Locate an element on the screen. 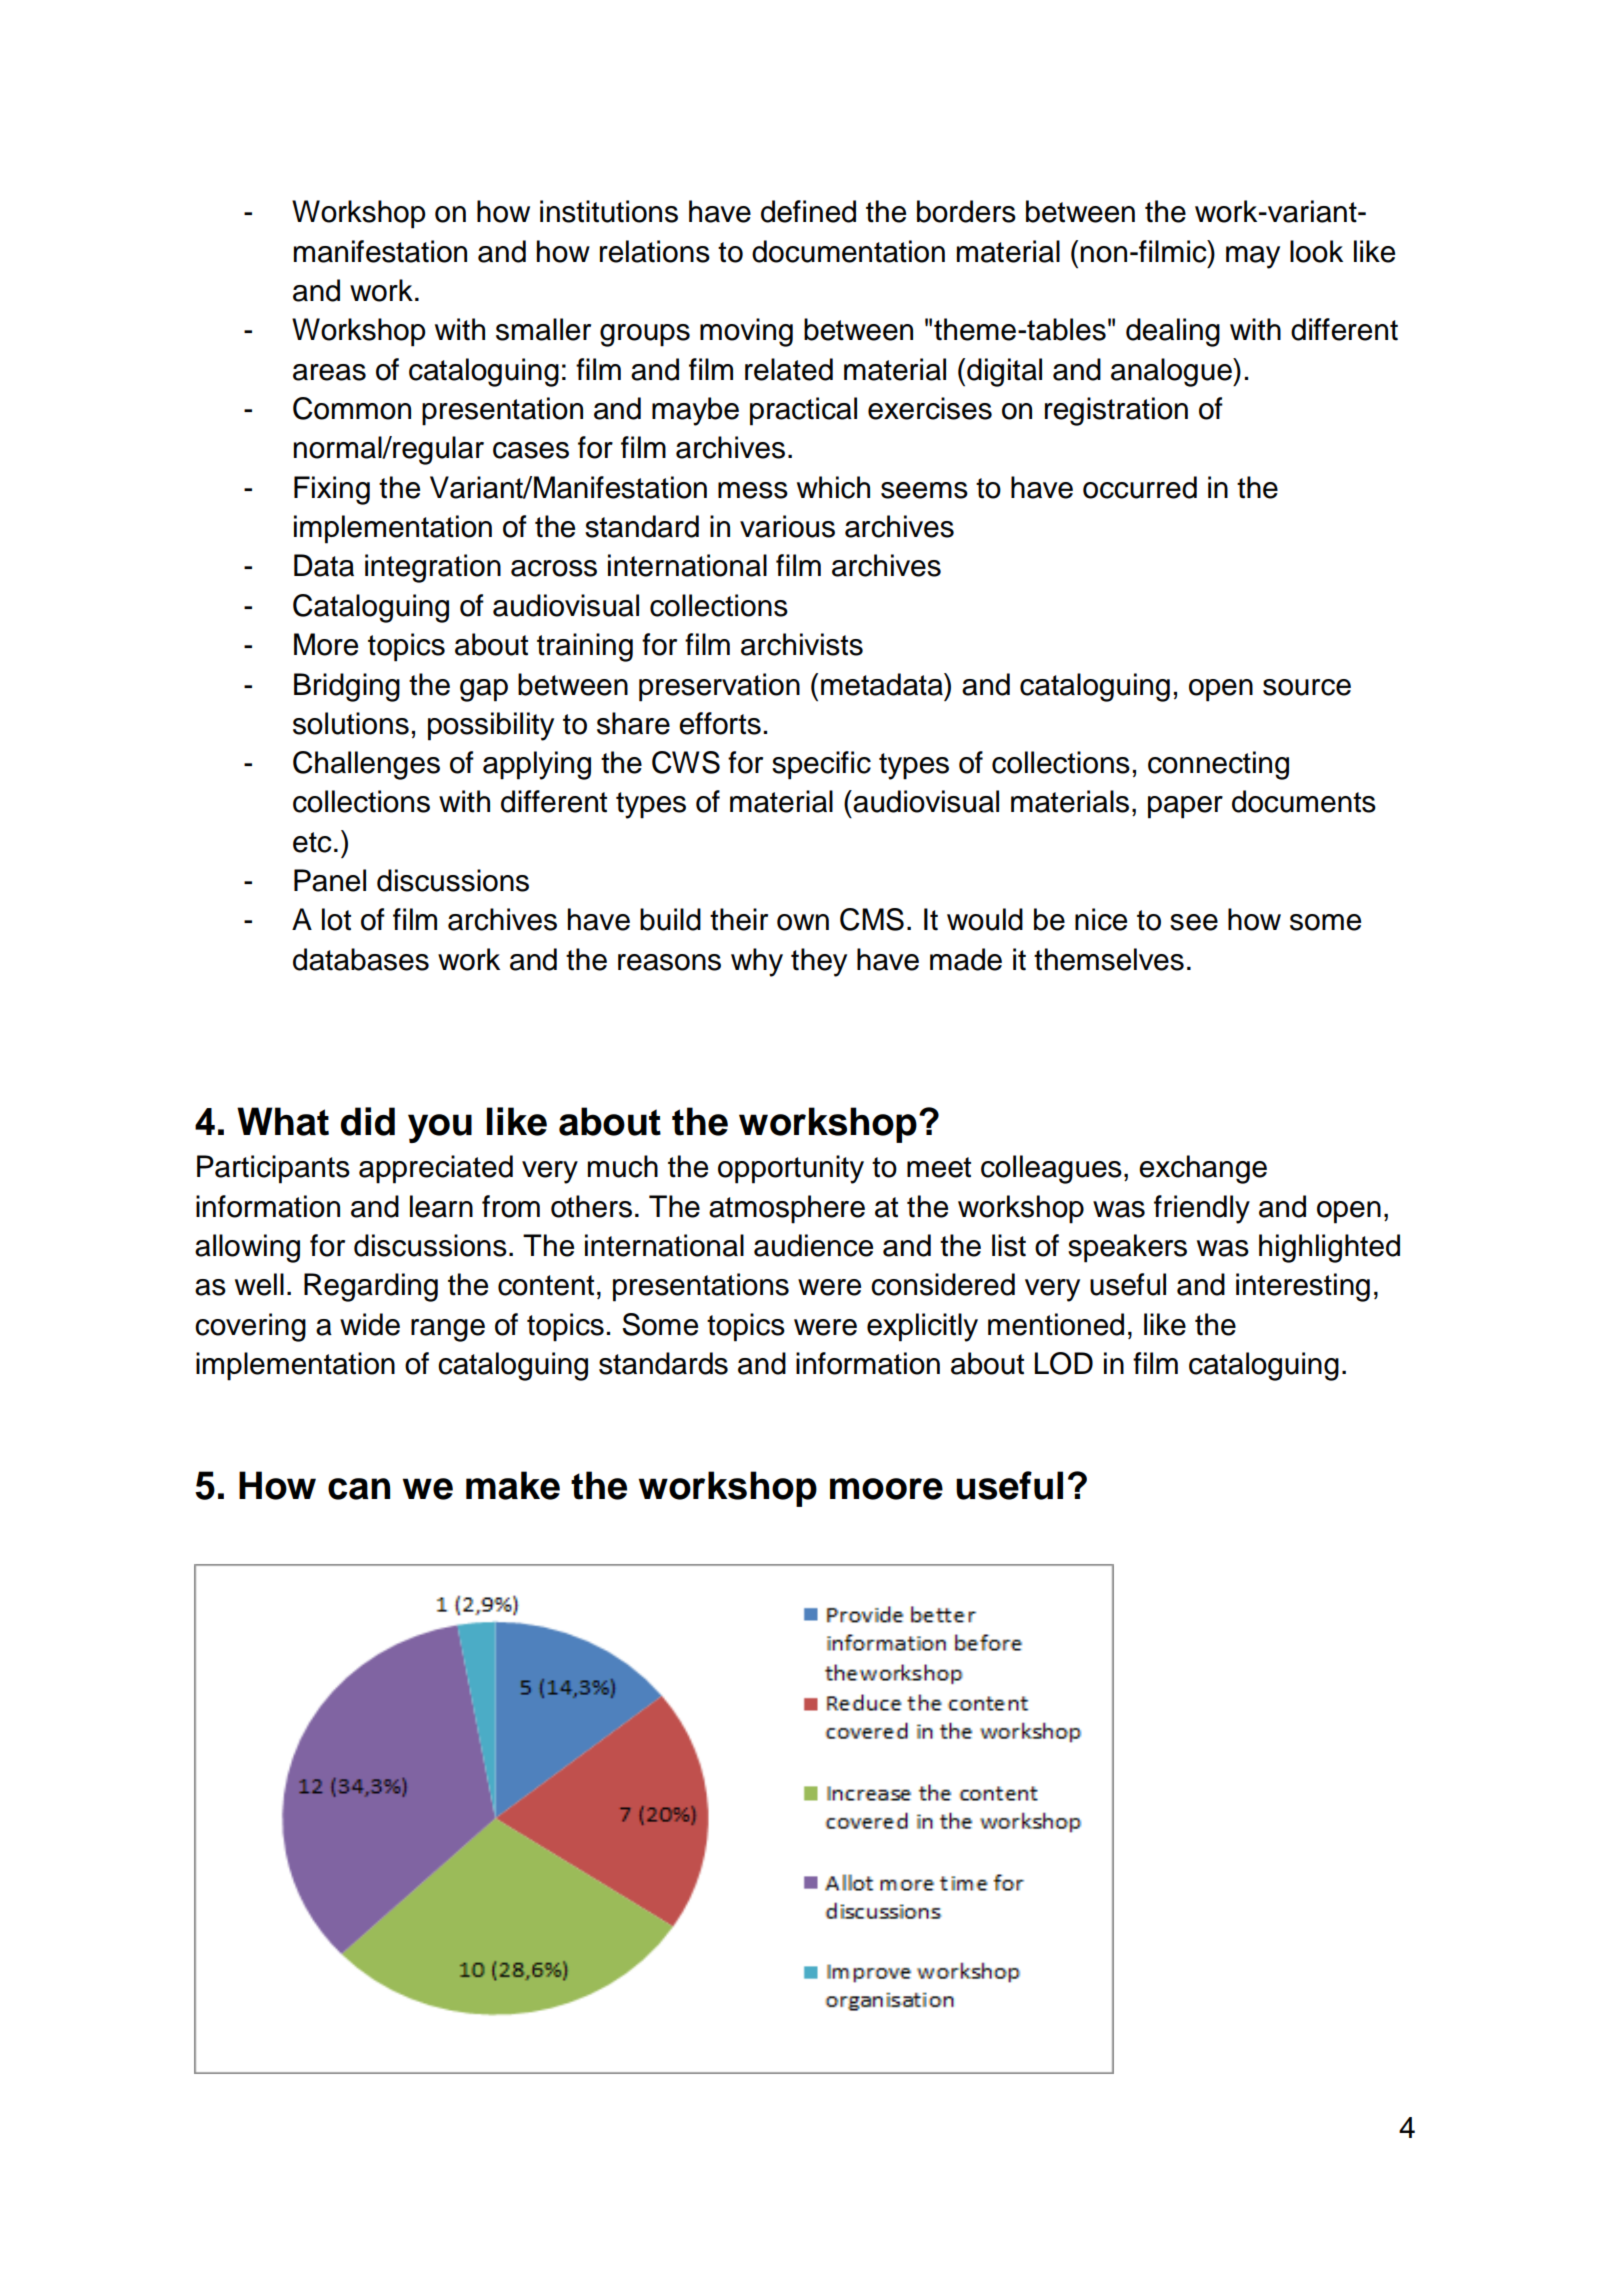 Image resolution: width=1610 pixels, height=2276 pixels. can is located at coordinates (359, 1489).
